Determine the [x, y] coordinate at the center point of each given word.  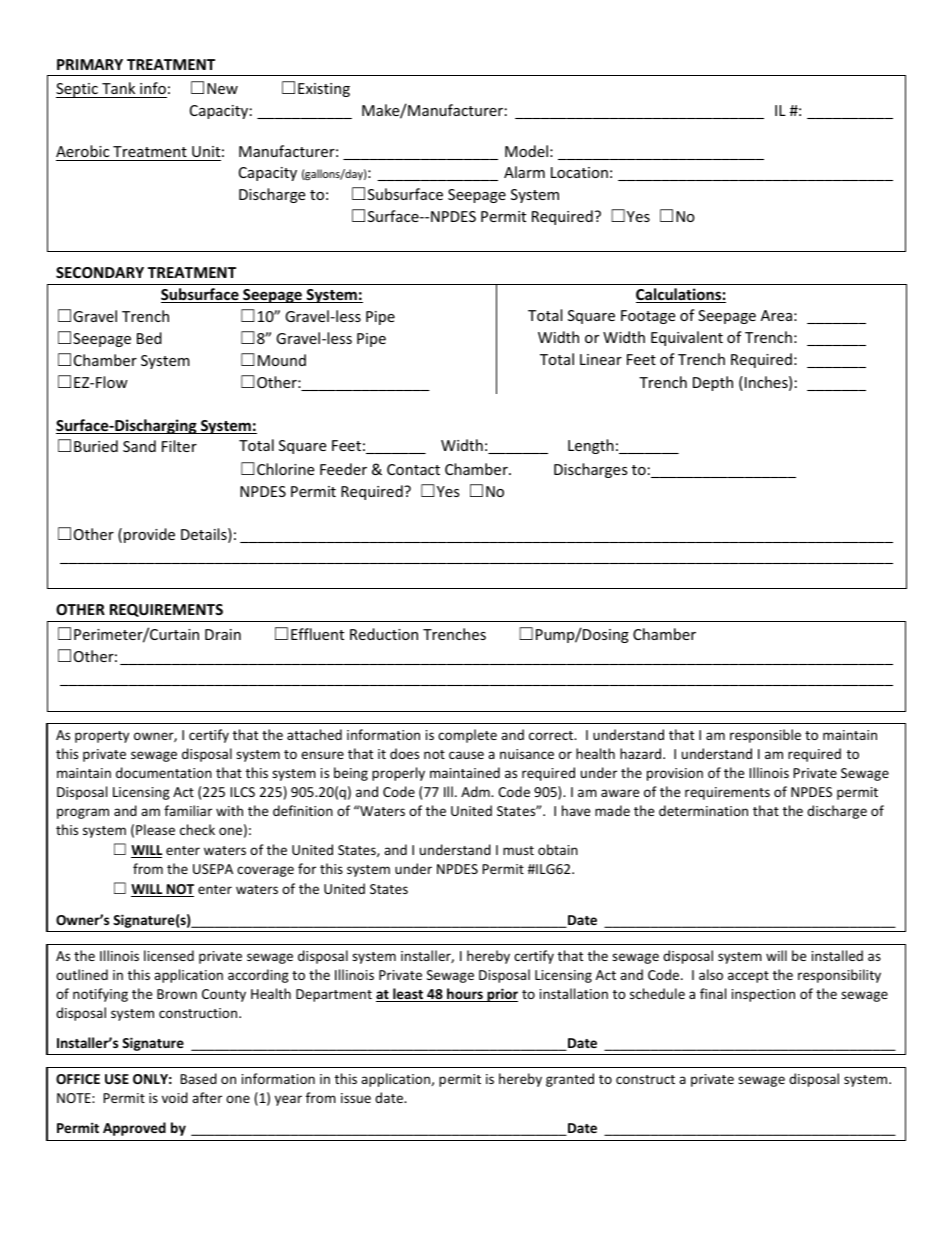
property [102, 737]
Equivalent [687, 338]
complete [467, 736]
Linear [601, 359]
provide [149, 535]
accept [748, 977]
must [518, 850]
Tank [119, 90]
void [175, 1097]
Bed [149, 338]
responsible [765, 736]
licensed [169, 955]
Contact [413, 469]
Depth [713, 383]
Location [579, 172]
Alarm [524, 172]
